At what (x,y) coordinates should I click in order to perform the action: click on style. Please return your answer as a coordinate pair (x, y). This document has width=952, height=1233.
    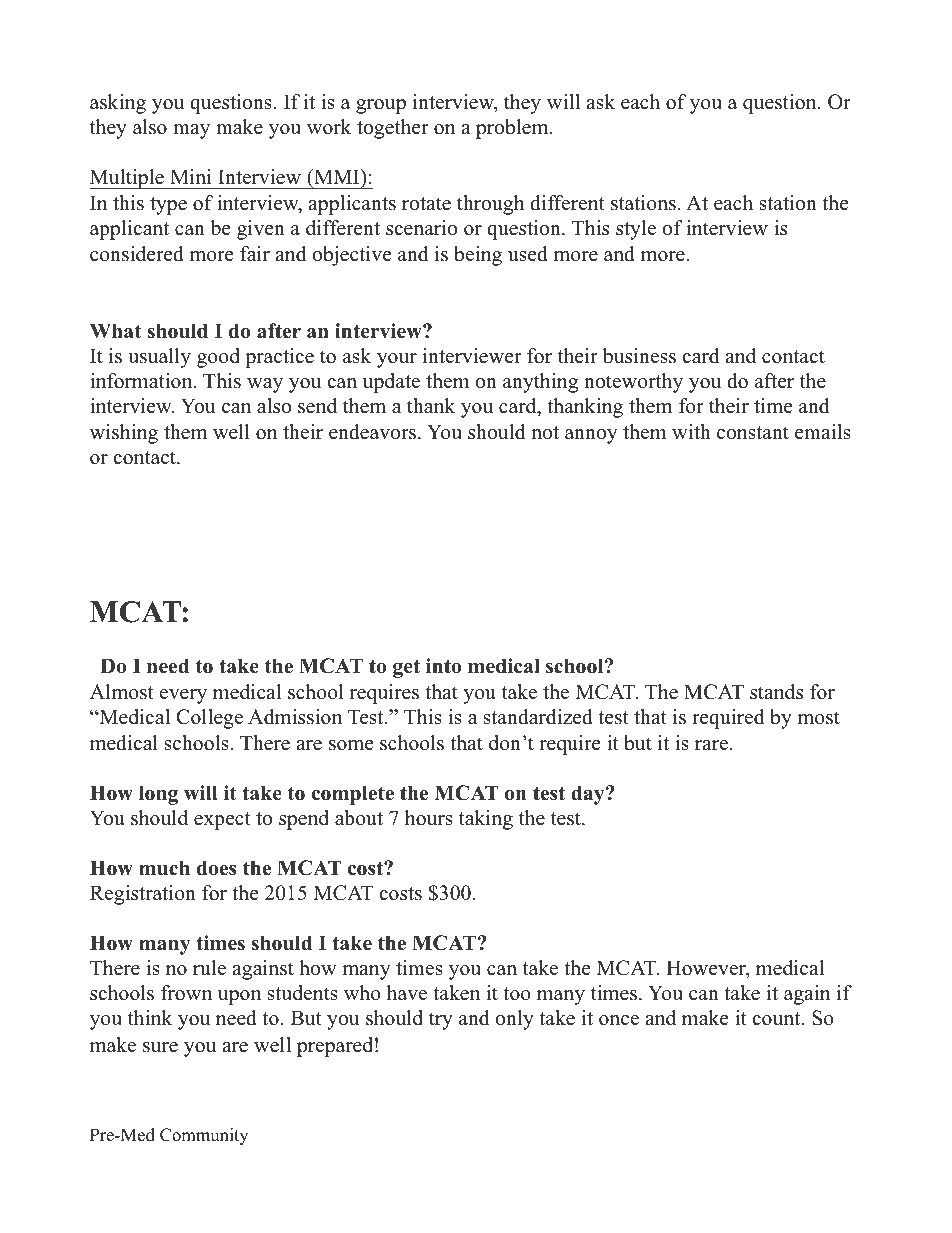
    Looking at the image, I should click on (636, 230).
